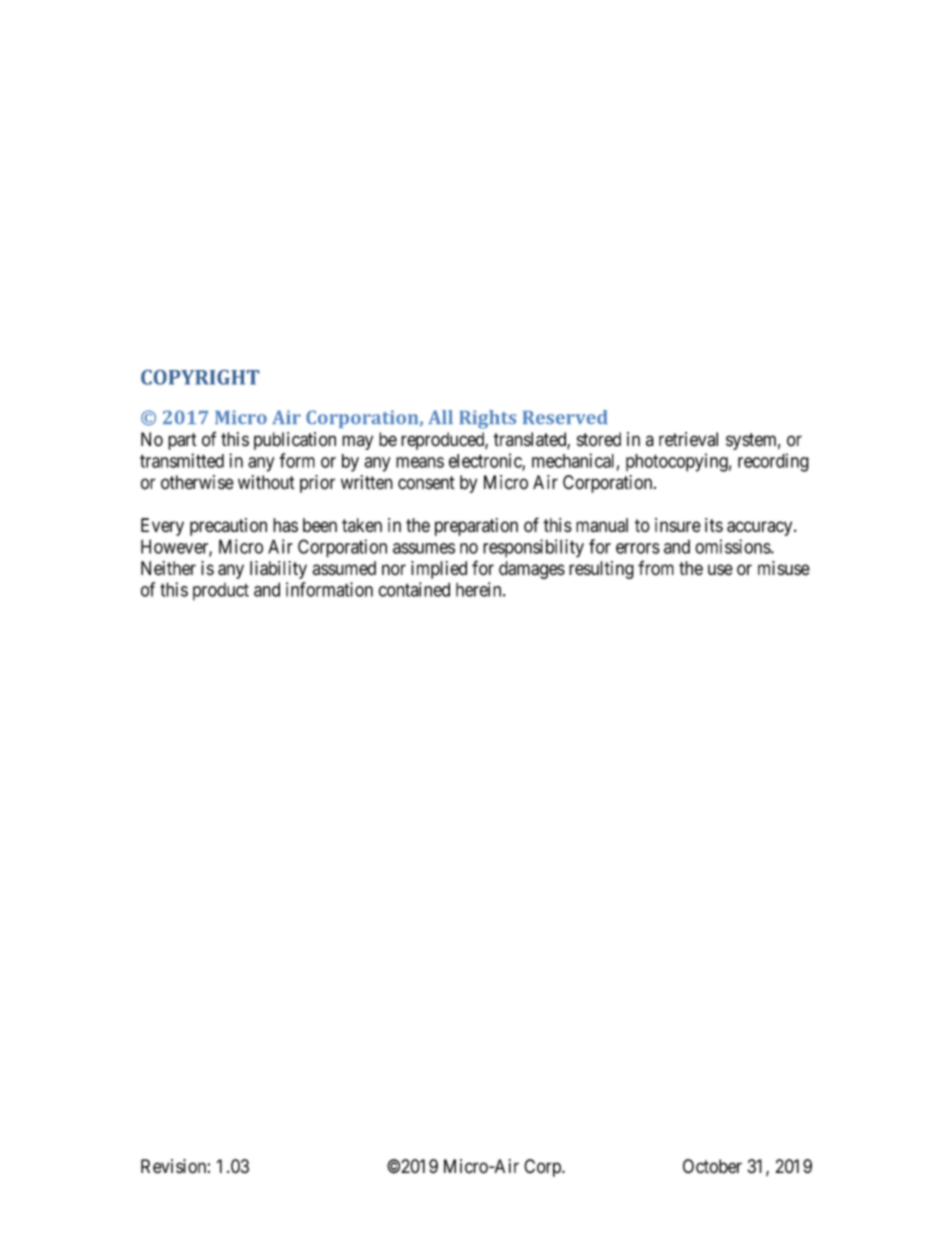 This image has height=1233, width=952. What do you see at coordinates (712, 1166) in the image?
I see `October` at bounding box center [712, 1166].
